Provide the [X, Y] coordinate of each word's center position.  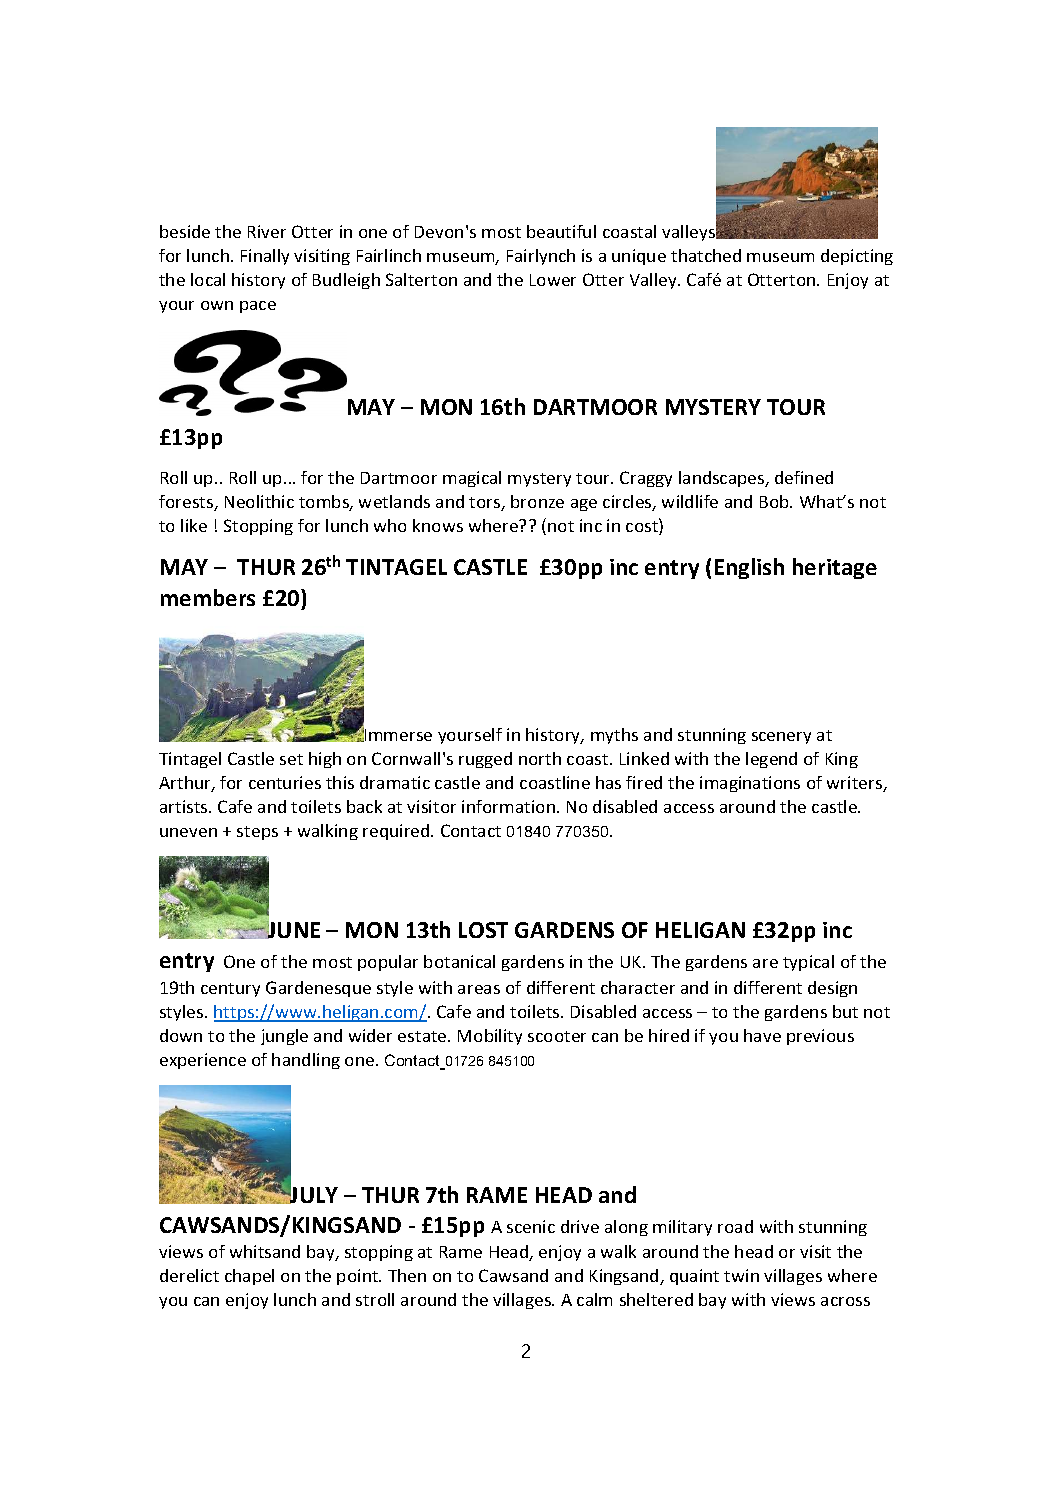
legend [771, 760]
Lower [553, 280]
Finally [265, 257]
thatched [706, 255]
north [540, 758]
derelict [189, 1275]
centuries [285, 782]
